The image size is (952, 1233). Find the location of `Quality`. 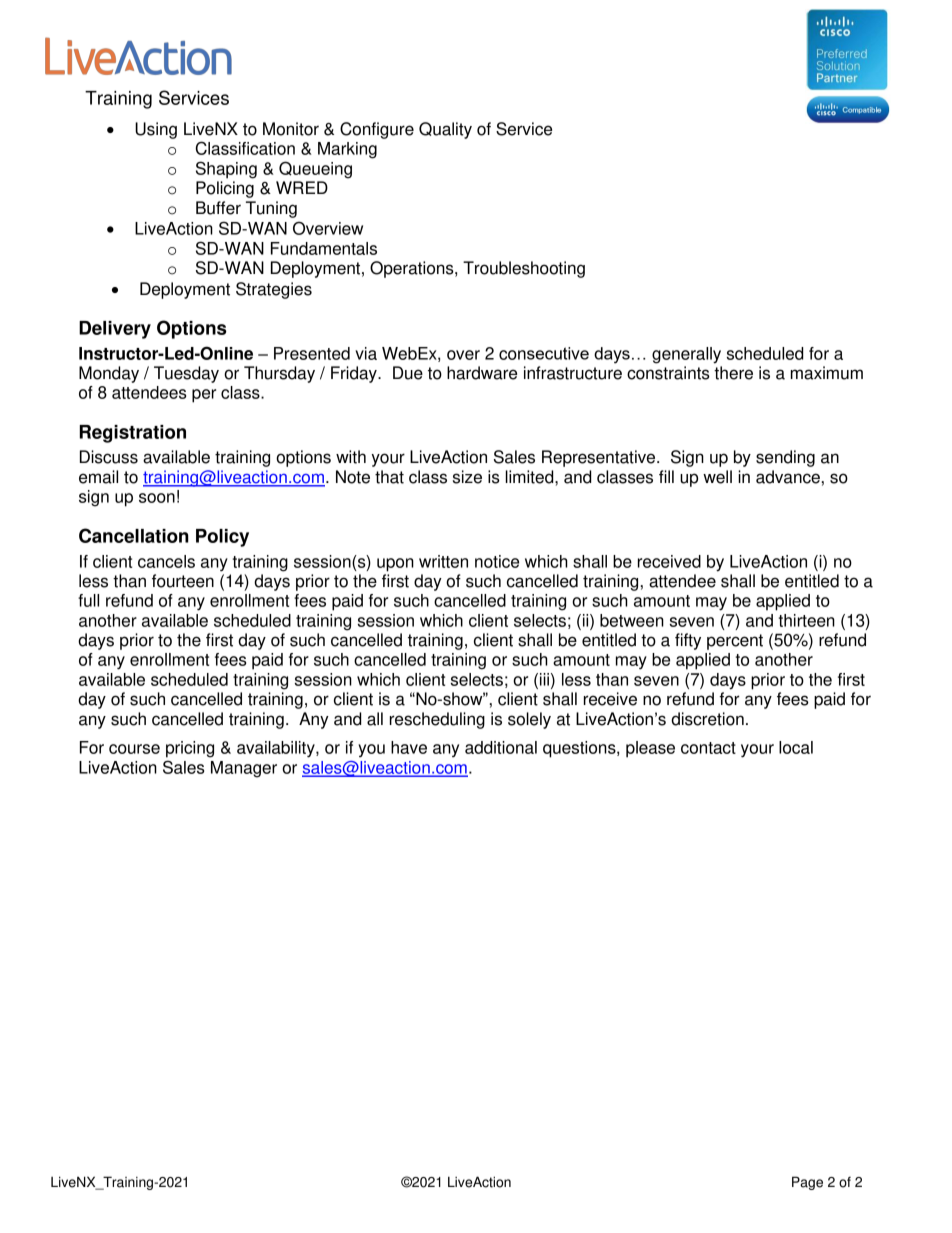

Quality is located at coordinates (445, 130).
